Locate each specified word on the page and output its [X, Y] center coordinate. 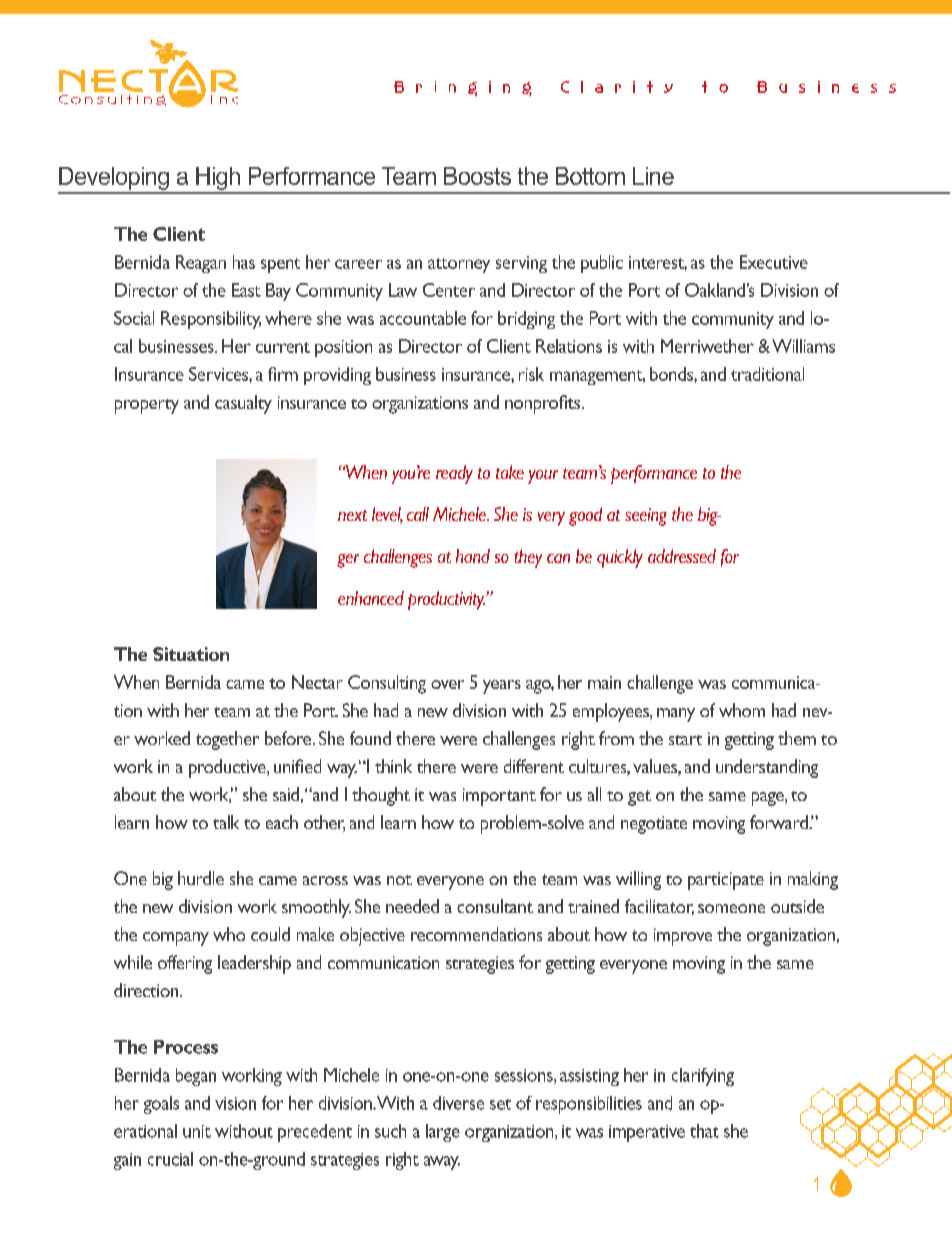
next [352, 515]
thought [381, 796]
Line [653, 176]
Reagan [201, 264]
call [418, 514]
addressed [682, 556]
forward [780, 822]
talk [226, 822]
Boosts [477, 176]
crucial [170, 1159]
